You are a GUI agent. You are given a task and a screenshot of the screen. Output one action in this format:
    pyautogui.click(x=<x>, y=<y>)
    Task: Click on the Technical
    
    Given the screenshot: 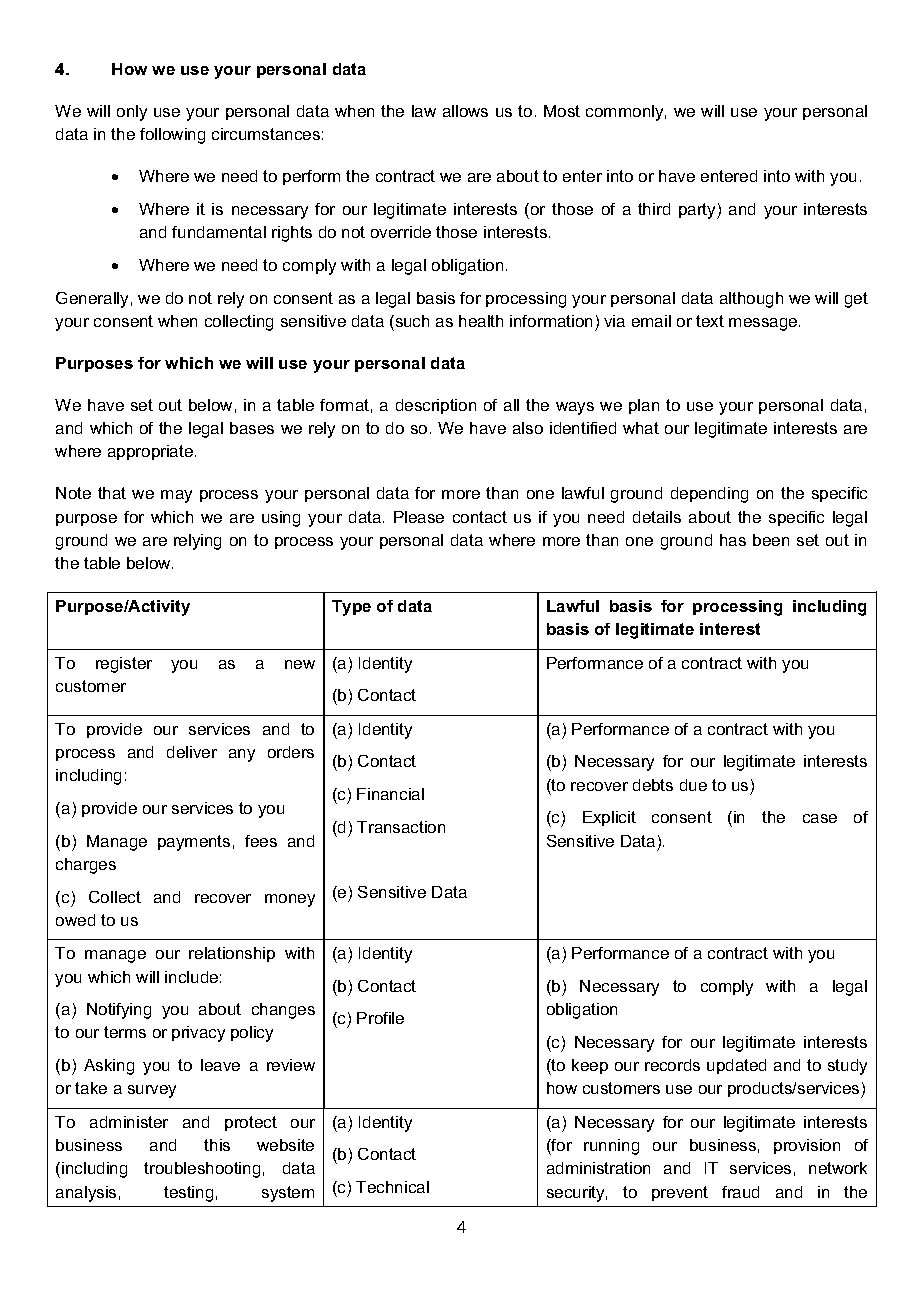 What is the action you would take?
    pyautogui.click(x=392, y=1187)
